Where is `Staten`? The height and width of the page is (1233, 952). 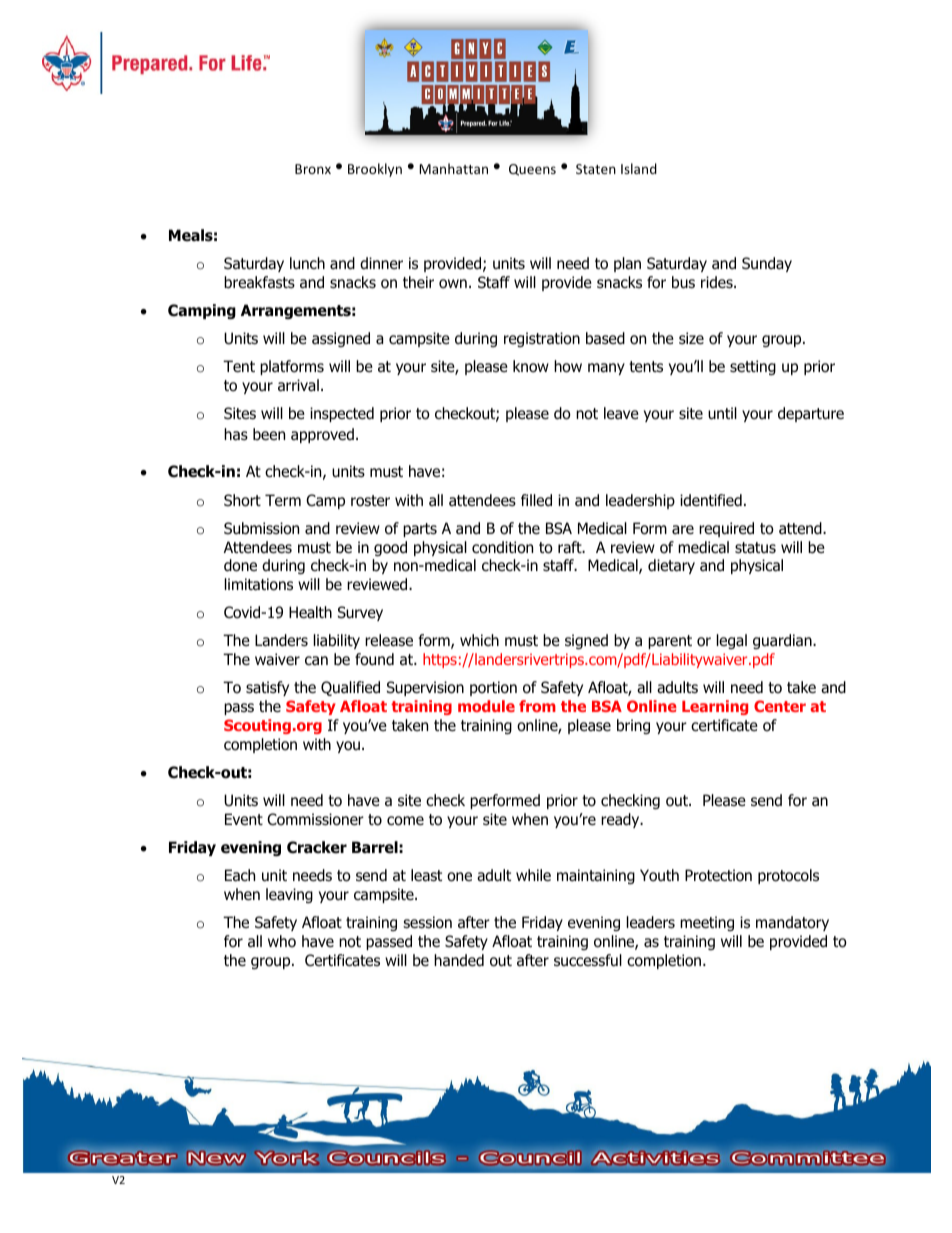
Staten is located at coordinates (596, 169).
